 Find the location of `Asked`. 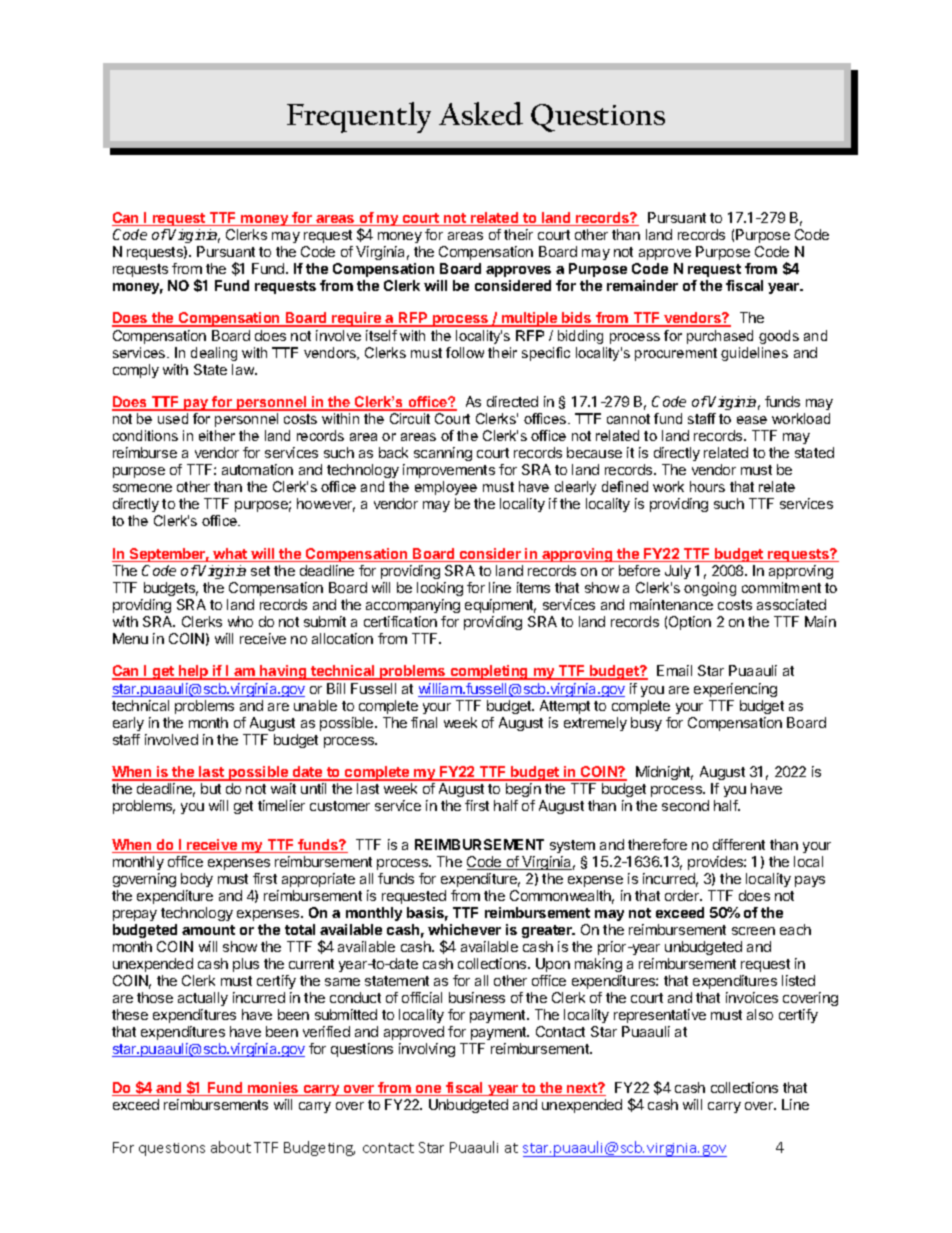

Asked is located at coordinates (481, 113).
